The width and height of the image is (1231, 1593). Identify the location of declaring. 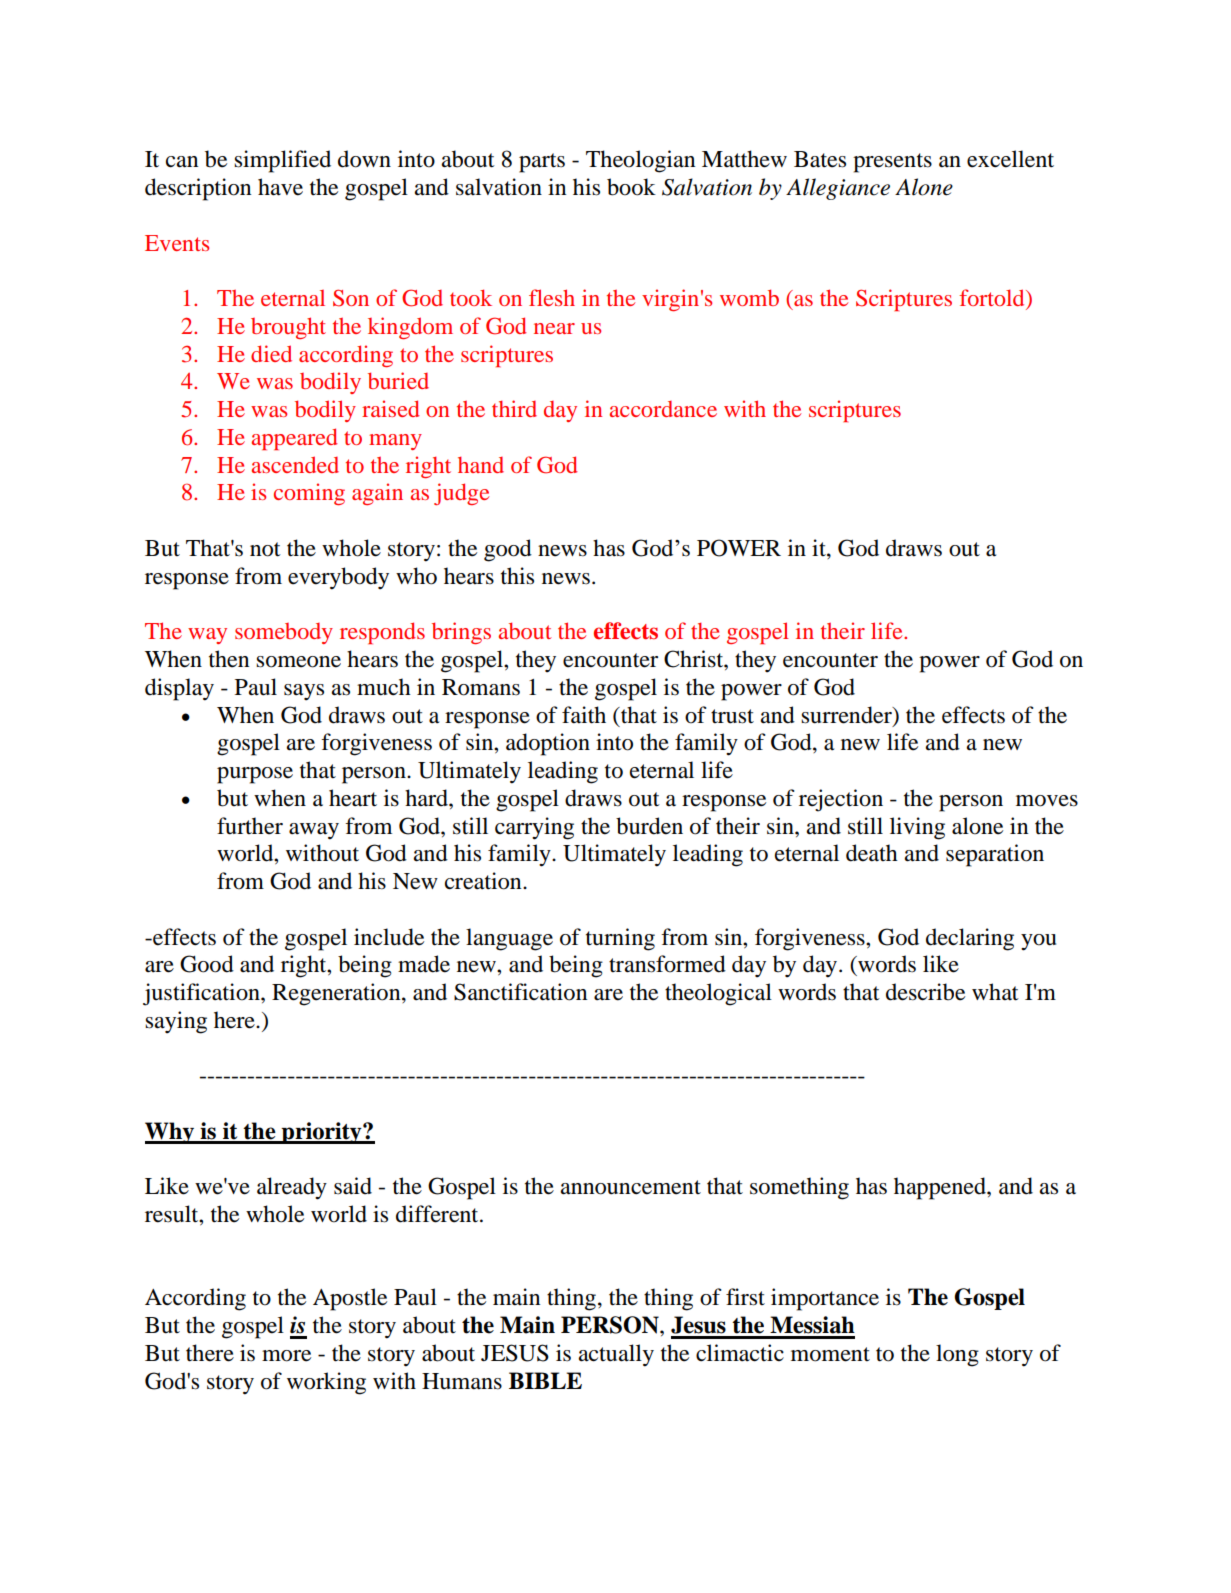
(970, 939).
